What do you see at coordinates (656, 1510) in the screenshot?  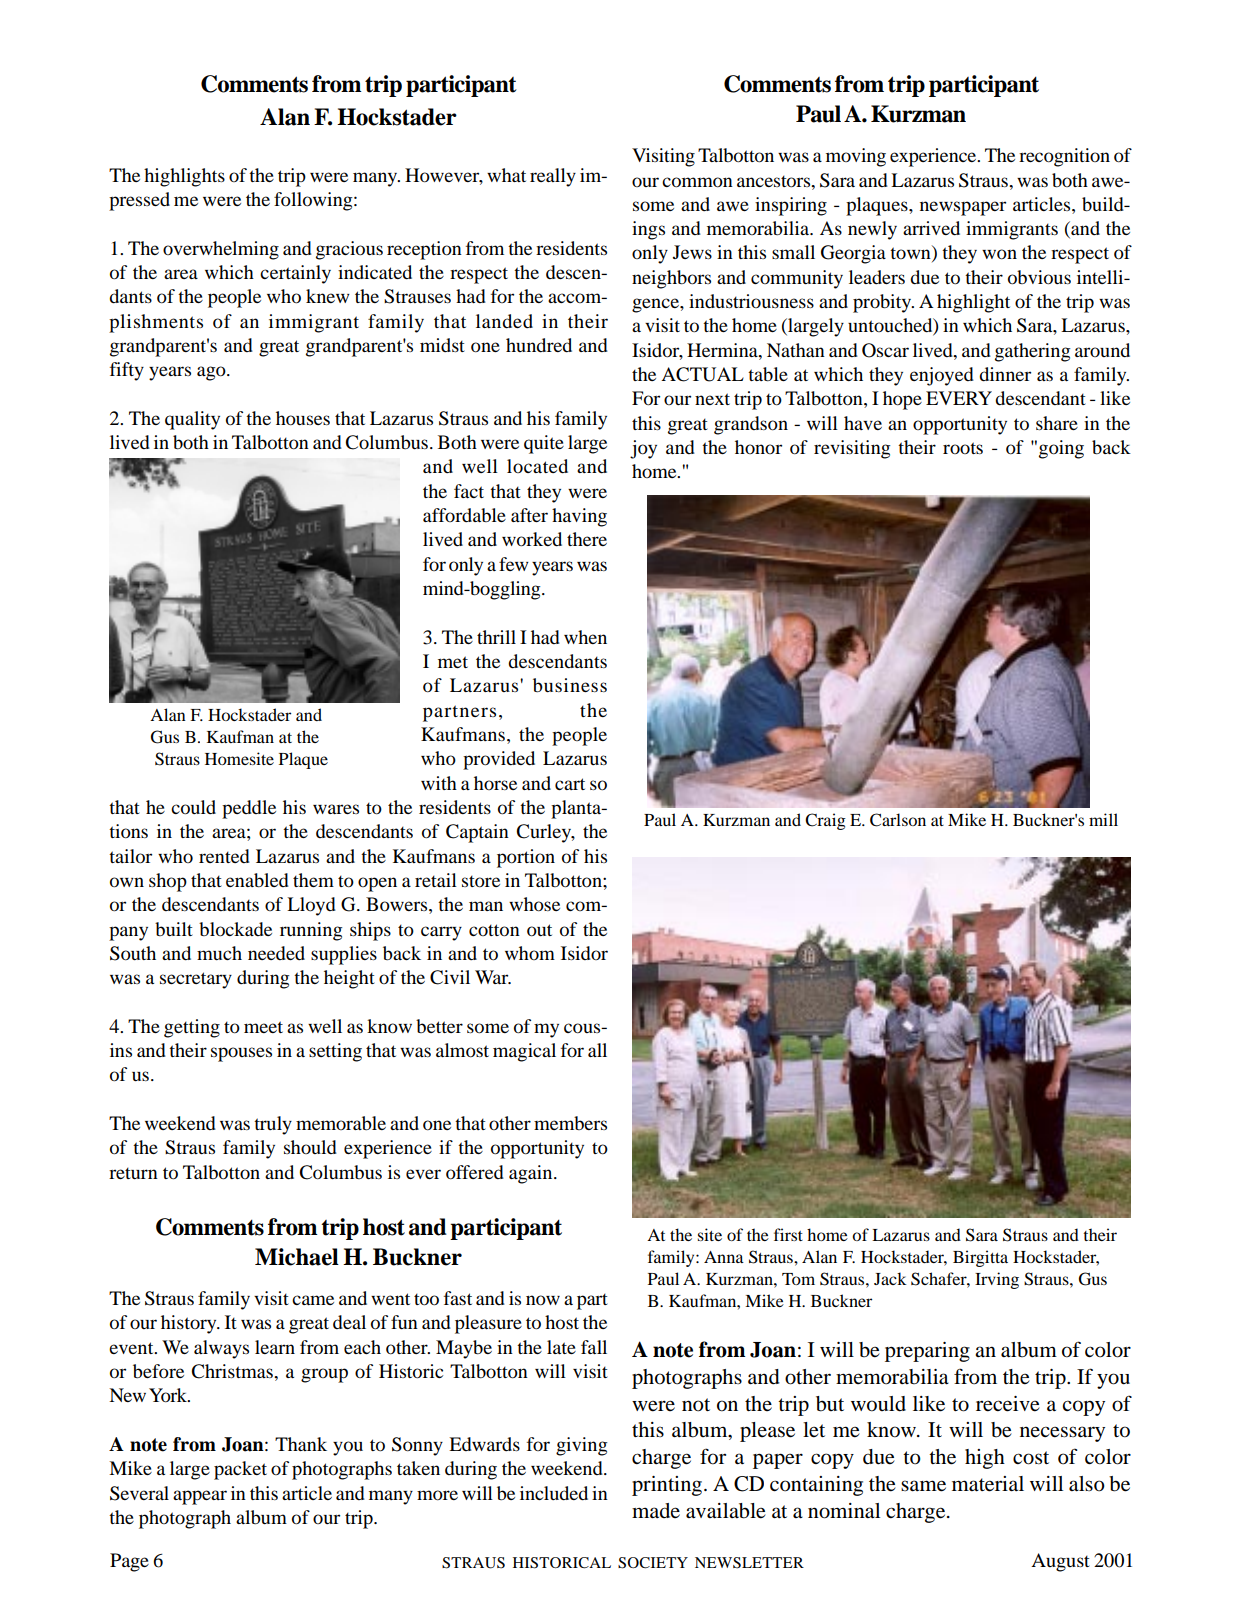 I see `made` at bounding box center [656, 1510].
